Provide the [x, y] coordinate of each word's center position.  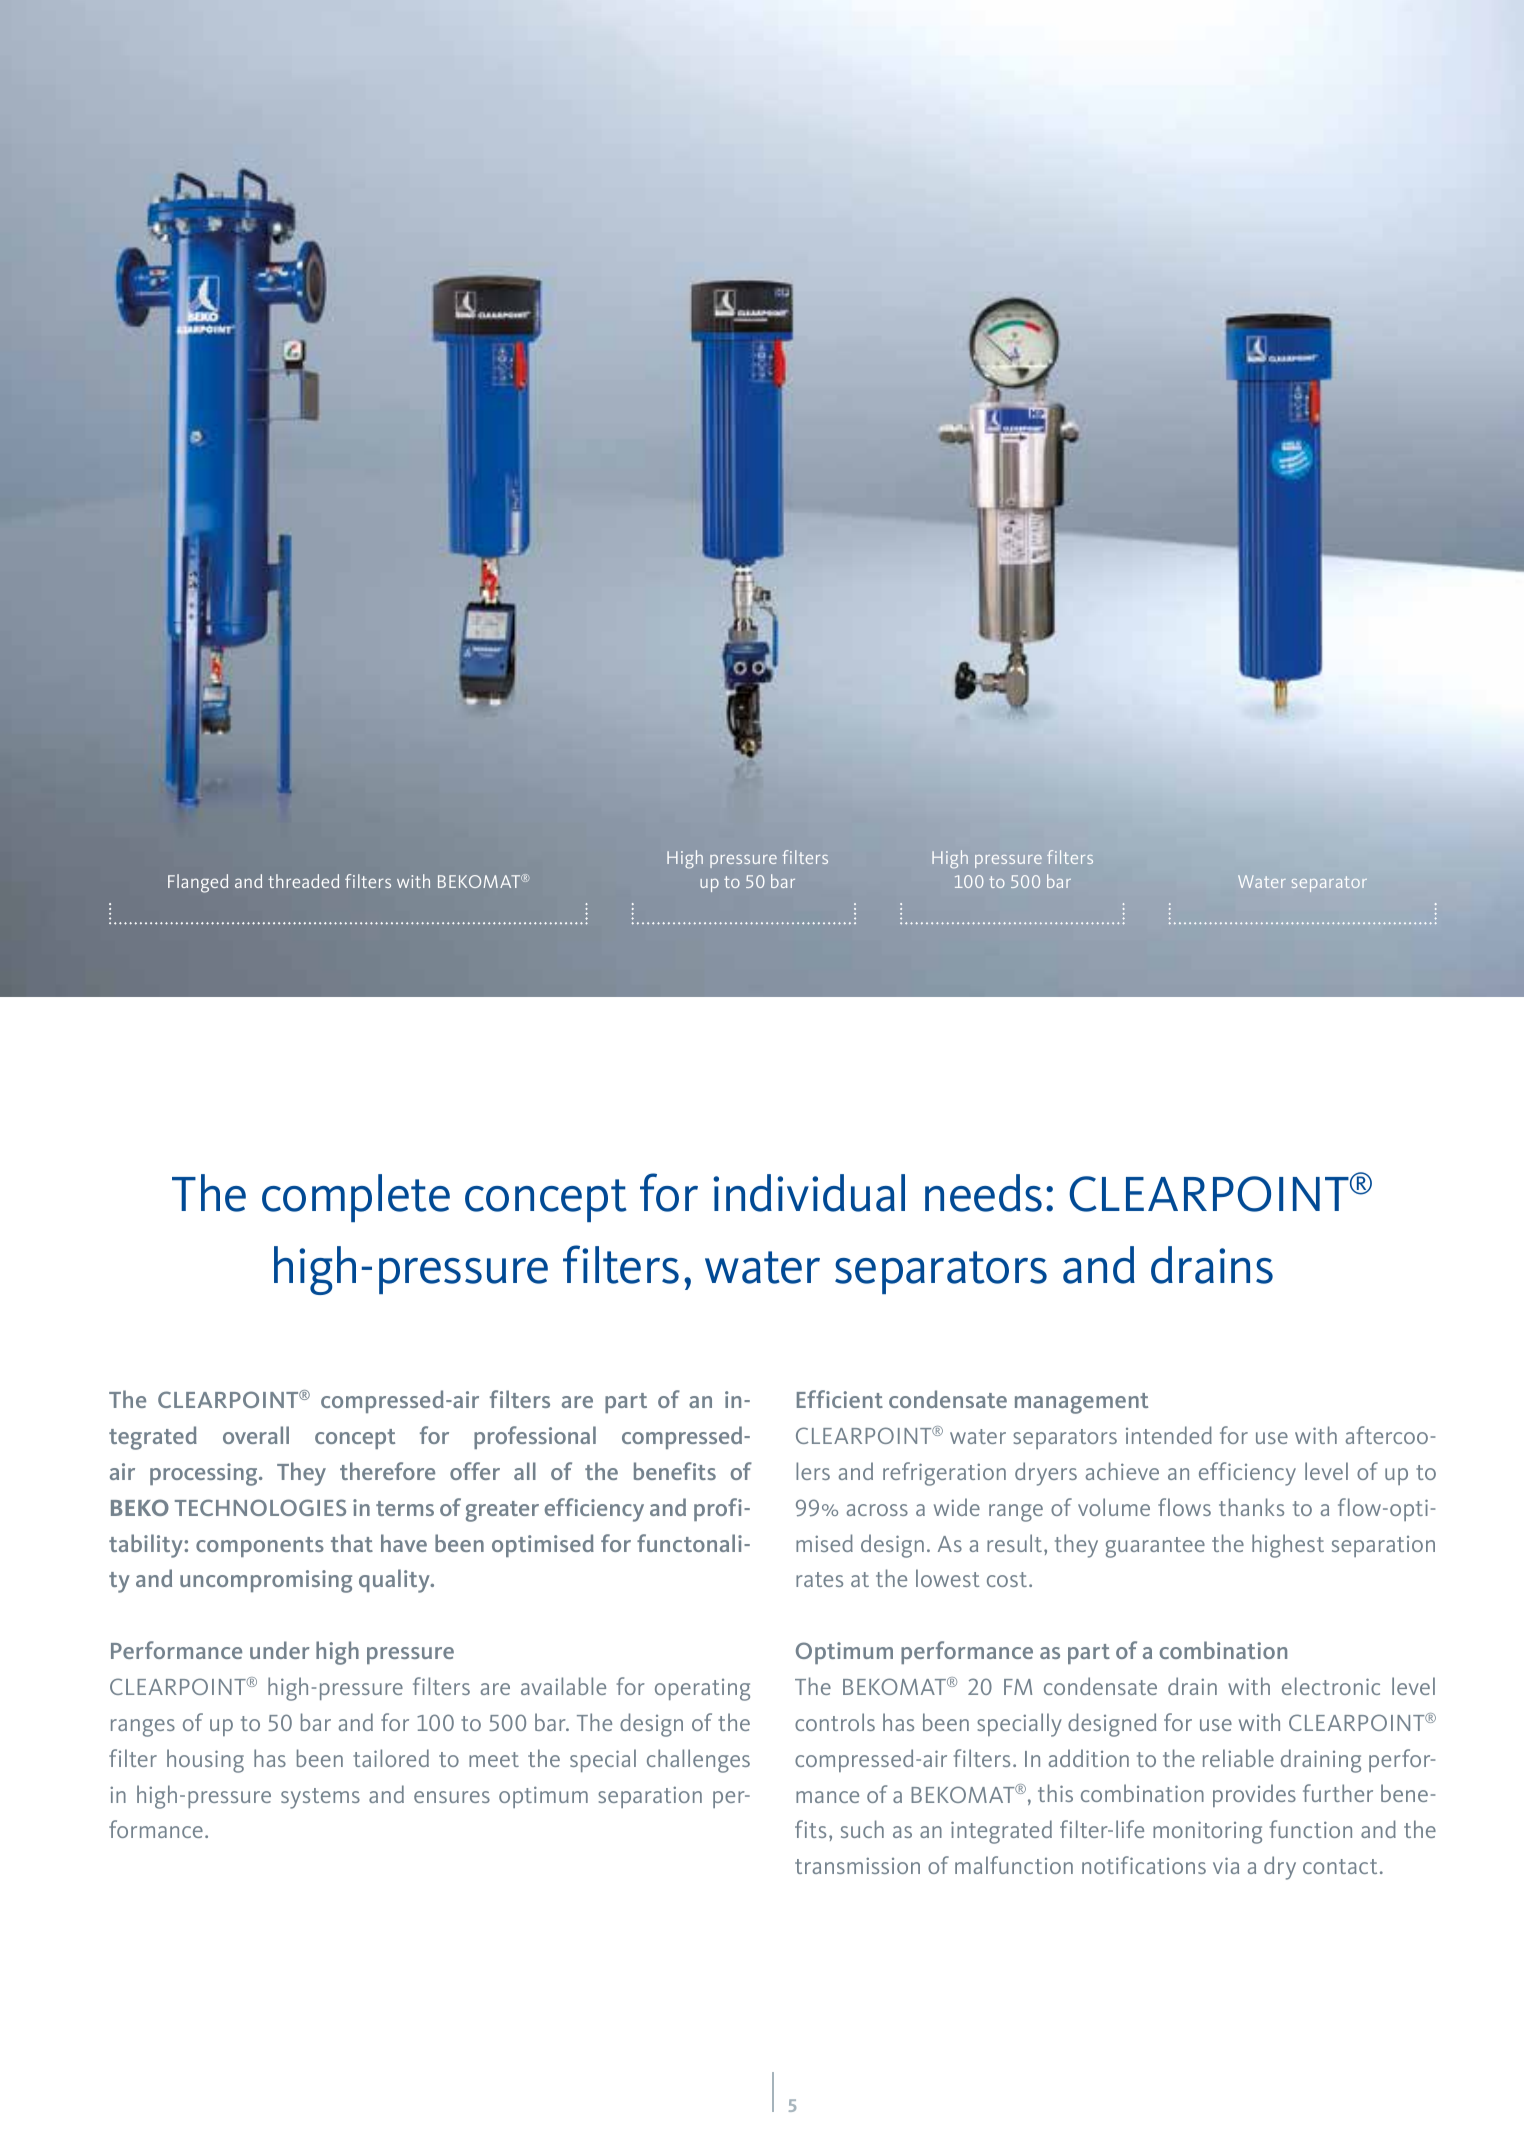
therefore [387, 1471]
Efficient [840, 1399]
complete [356, 1198]
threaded [303, 881]
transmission [857, 1865]
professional [535, 1437]
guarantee [1155, 1547]
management [1081, 1403]
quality [395, 1581]
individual [809, 1193]
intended [1169, 1435]
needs [983, 1193]
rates [819, 1579]
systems [320, 1798]
